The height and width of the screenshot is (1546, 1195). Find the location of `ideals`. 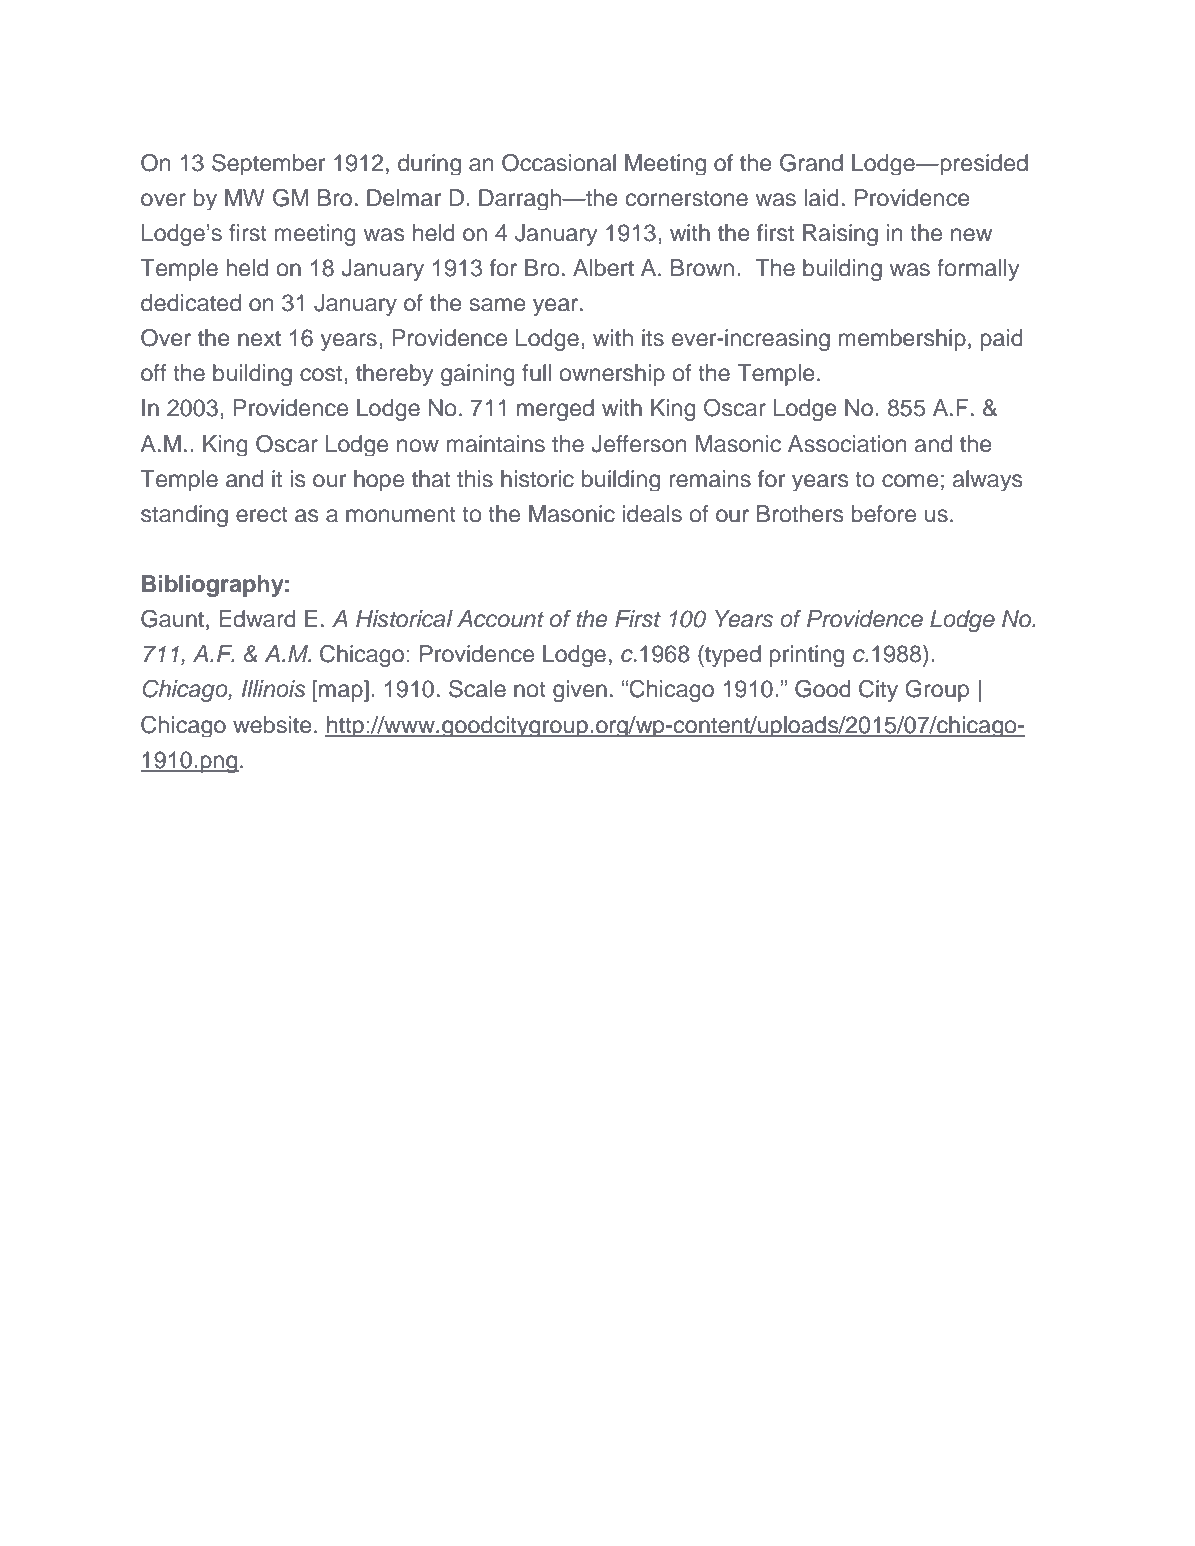

ideals is located at coordinates (652, 514).
